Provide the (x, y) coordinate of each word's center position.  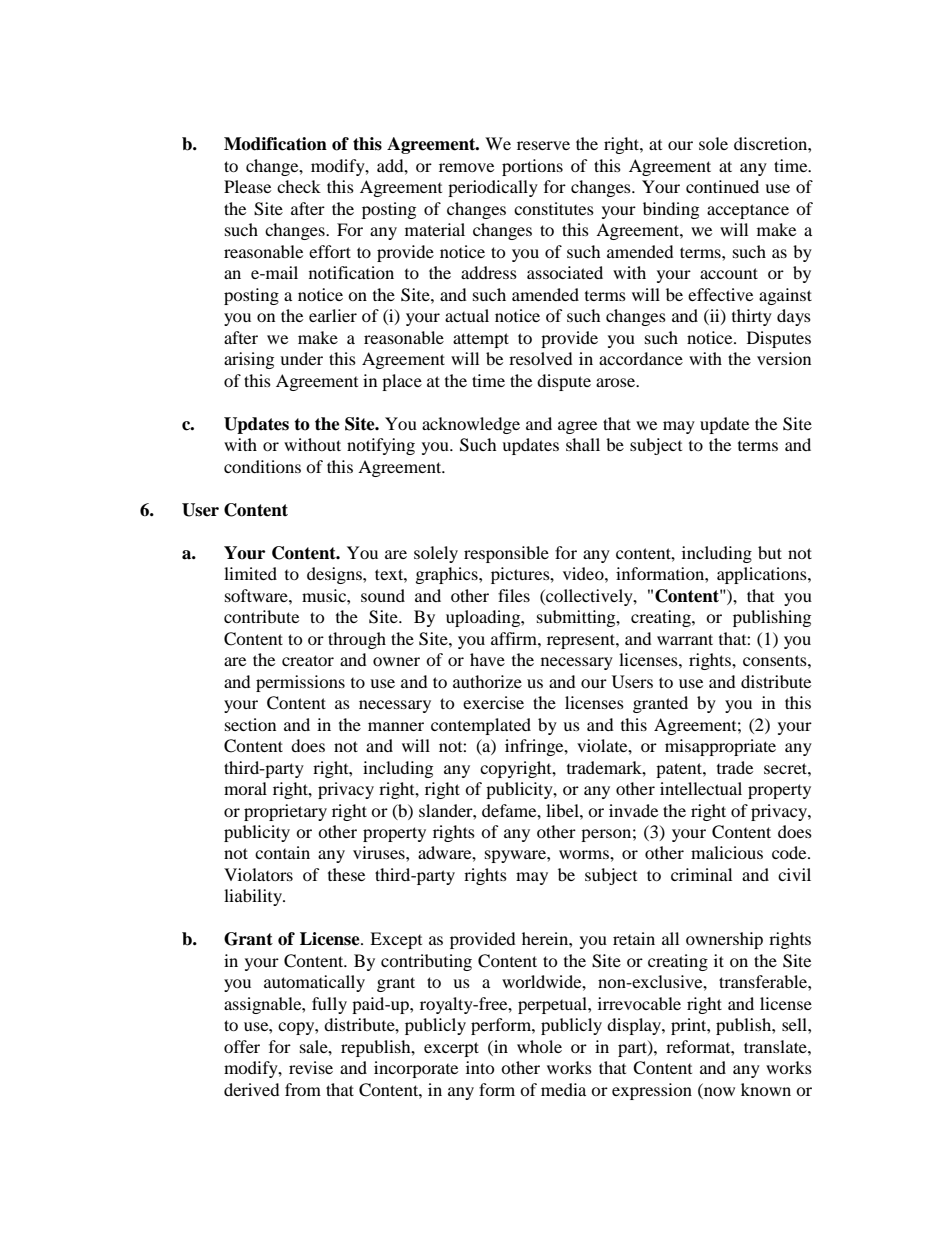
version (784, 358)
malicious (727, 852)
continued (722, 186)
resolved (541, 358)
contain (282, 852)
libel (563, 810)
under (301, 358)
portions (532, 167)
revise (311, 1067)
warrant (685, 639)
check (299, 186)
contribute (261, 616)
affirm (515, 638)
